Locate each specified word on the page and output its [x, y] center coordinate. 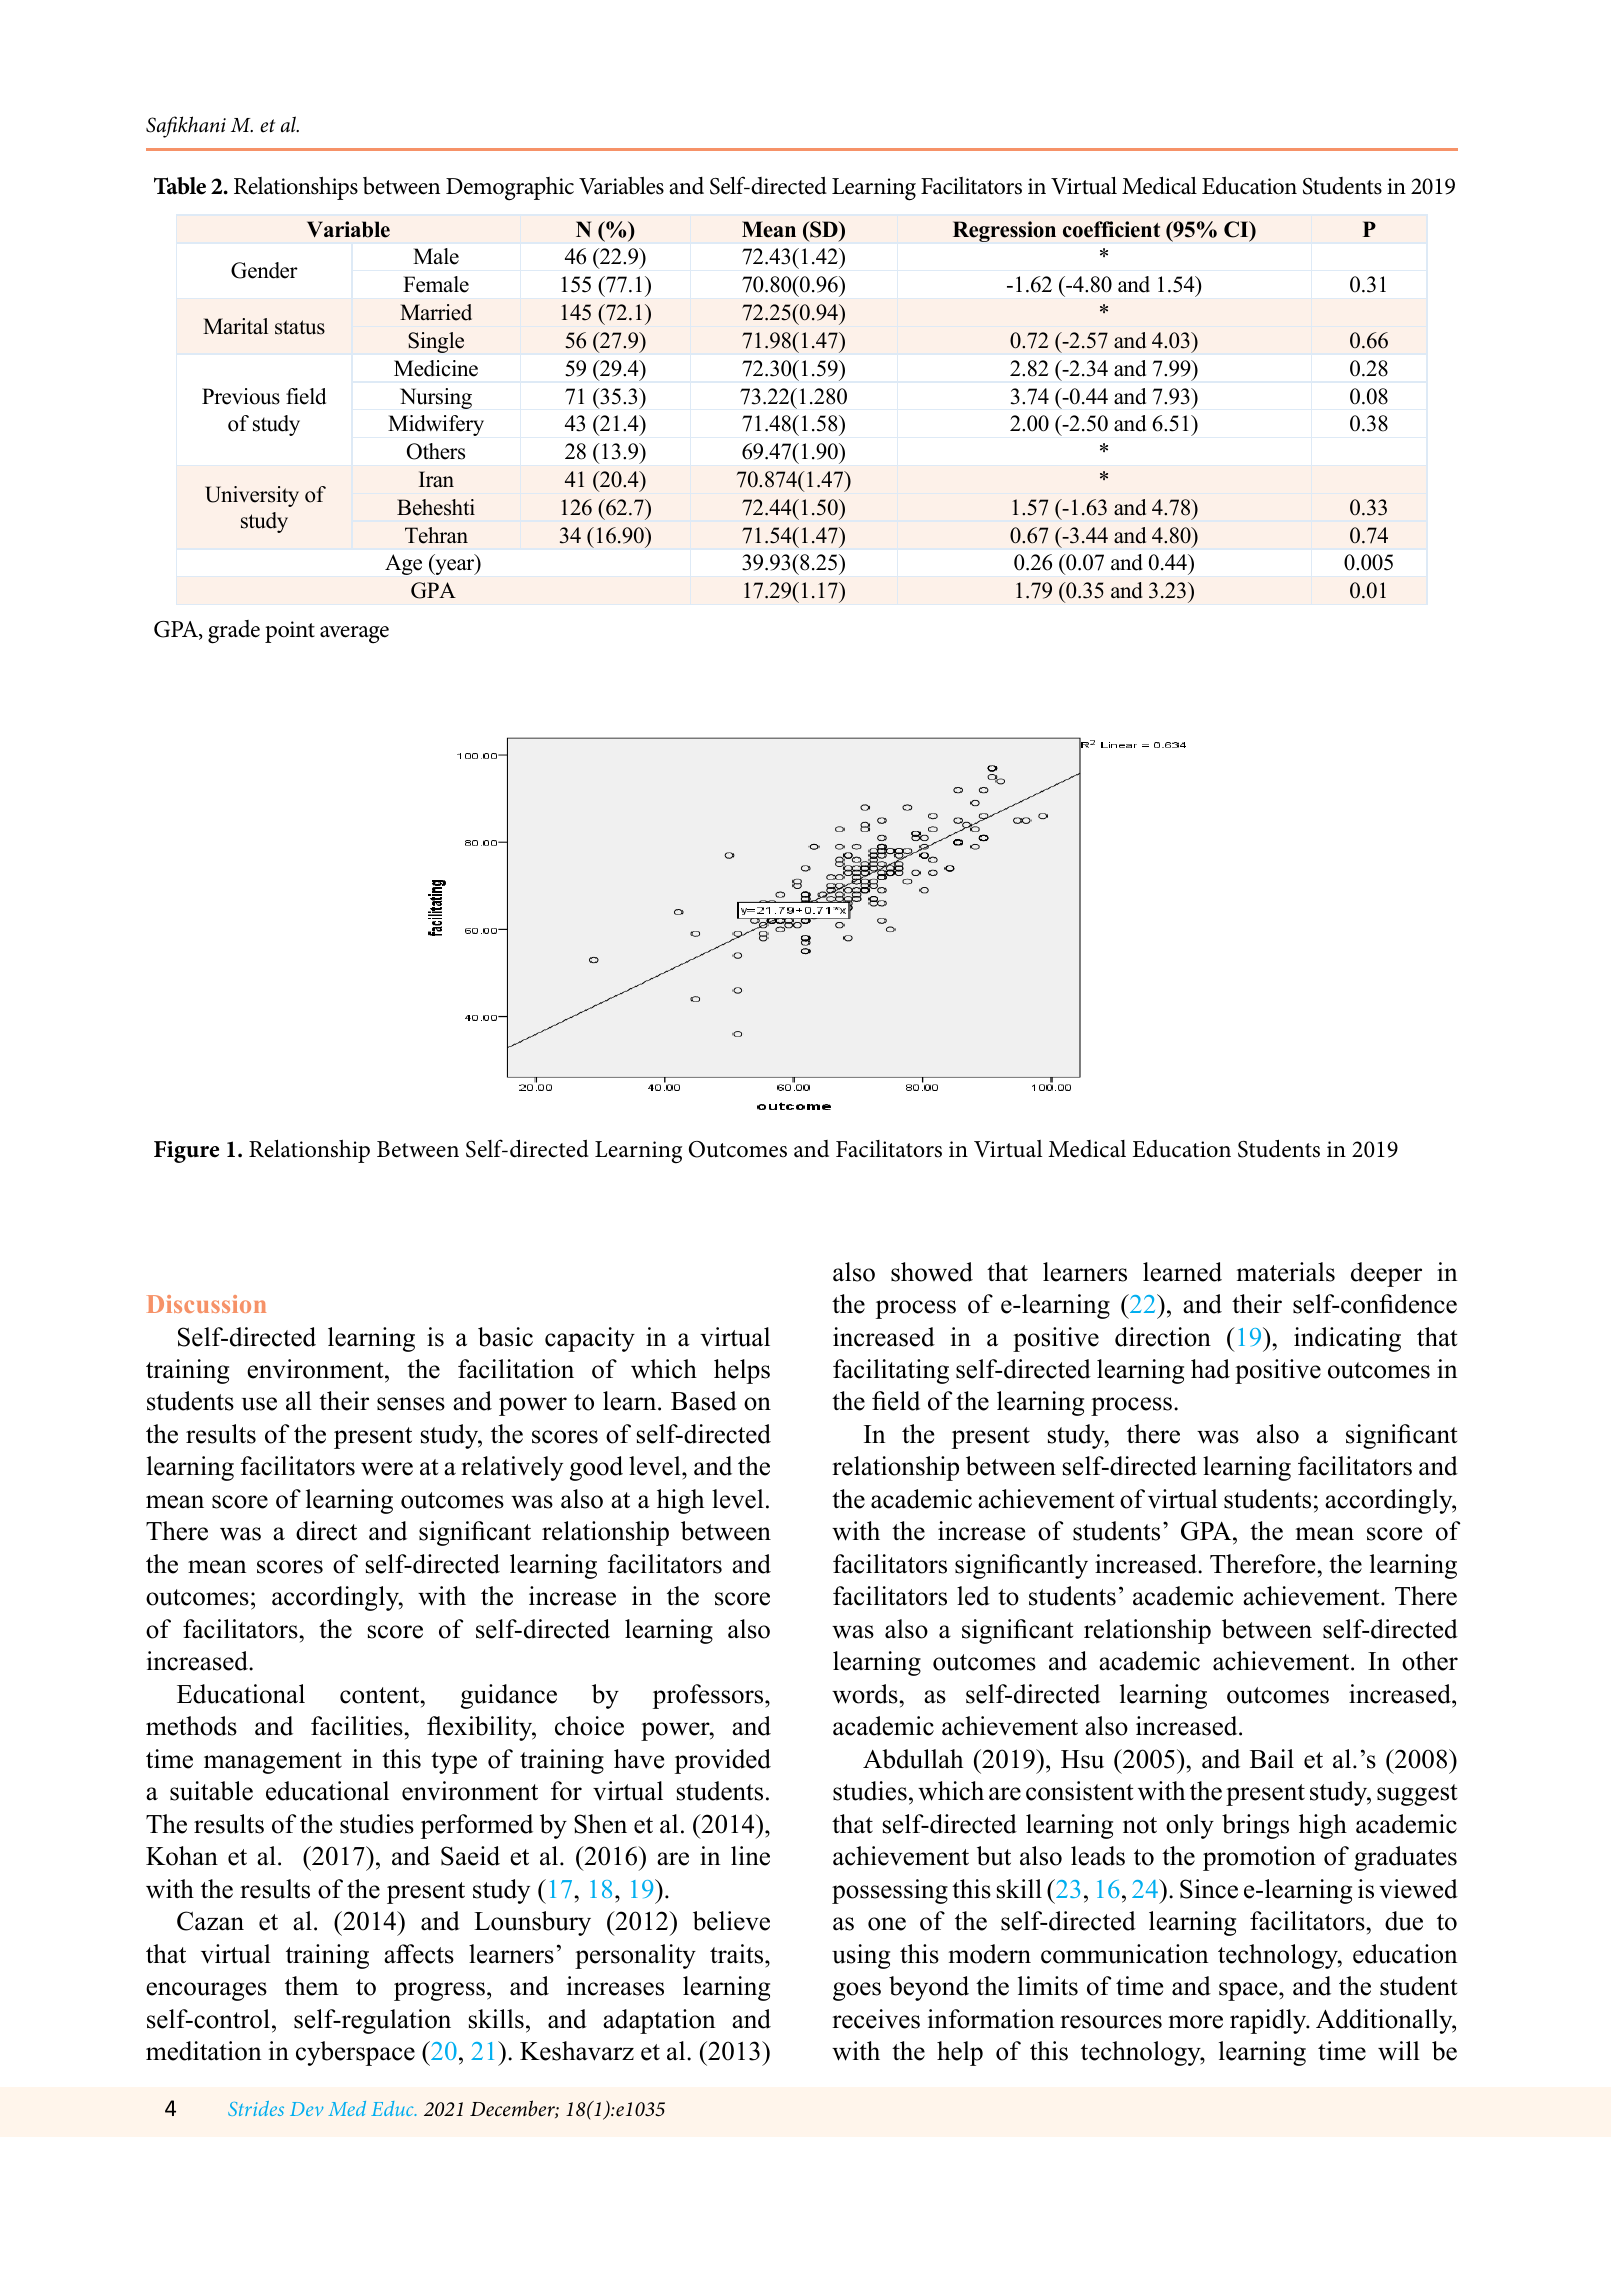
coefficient [1111, 229]
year [455, 567]
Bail [1272, 1759]
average [354, 635]
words [865, 1694]
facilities [357, 1726]
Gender [264, 270]
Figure [186, 1152]
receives [876, 2019]
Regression [1004, 231]
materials [1285, 1272]
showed [932, 1272]
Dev [306, 2109]
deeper [1386, 1274]
